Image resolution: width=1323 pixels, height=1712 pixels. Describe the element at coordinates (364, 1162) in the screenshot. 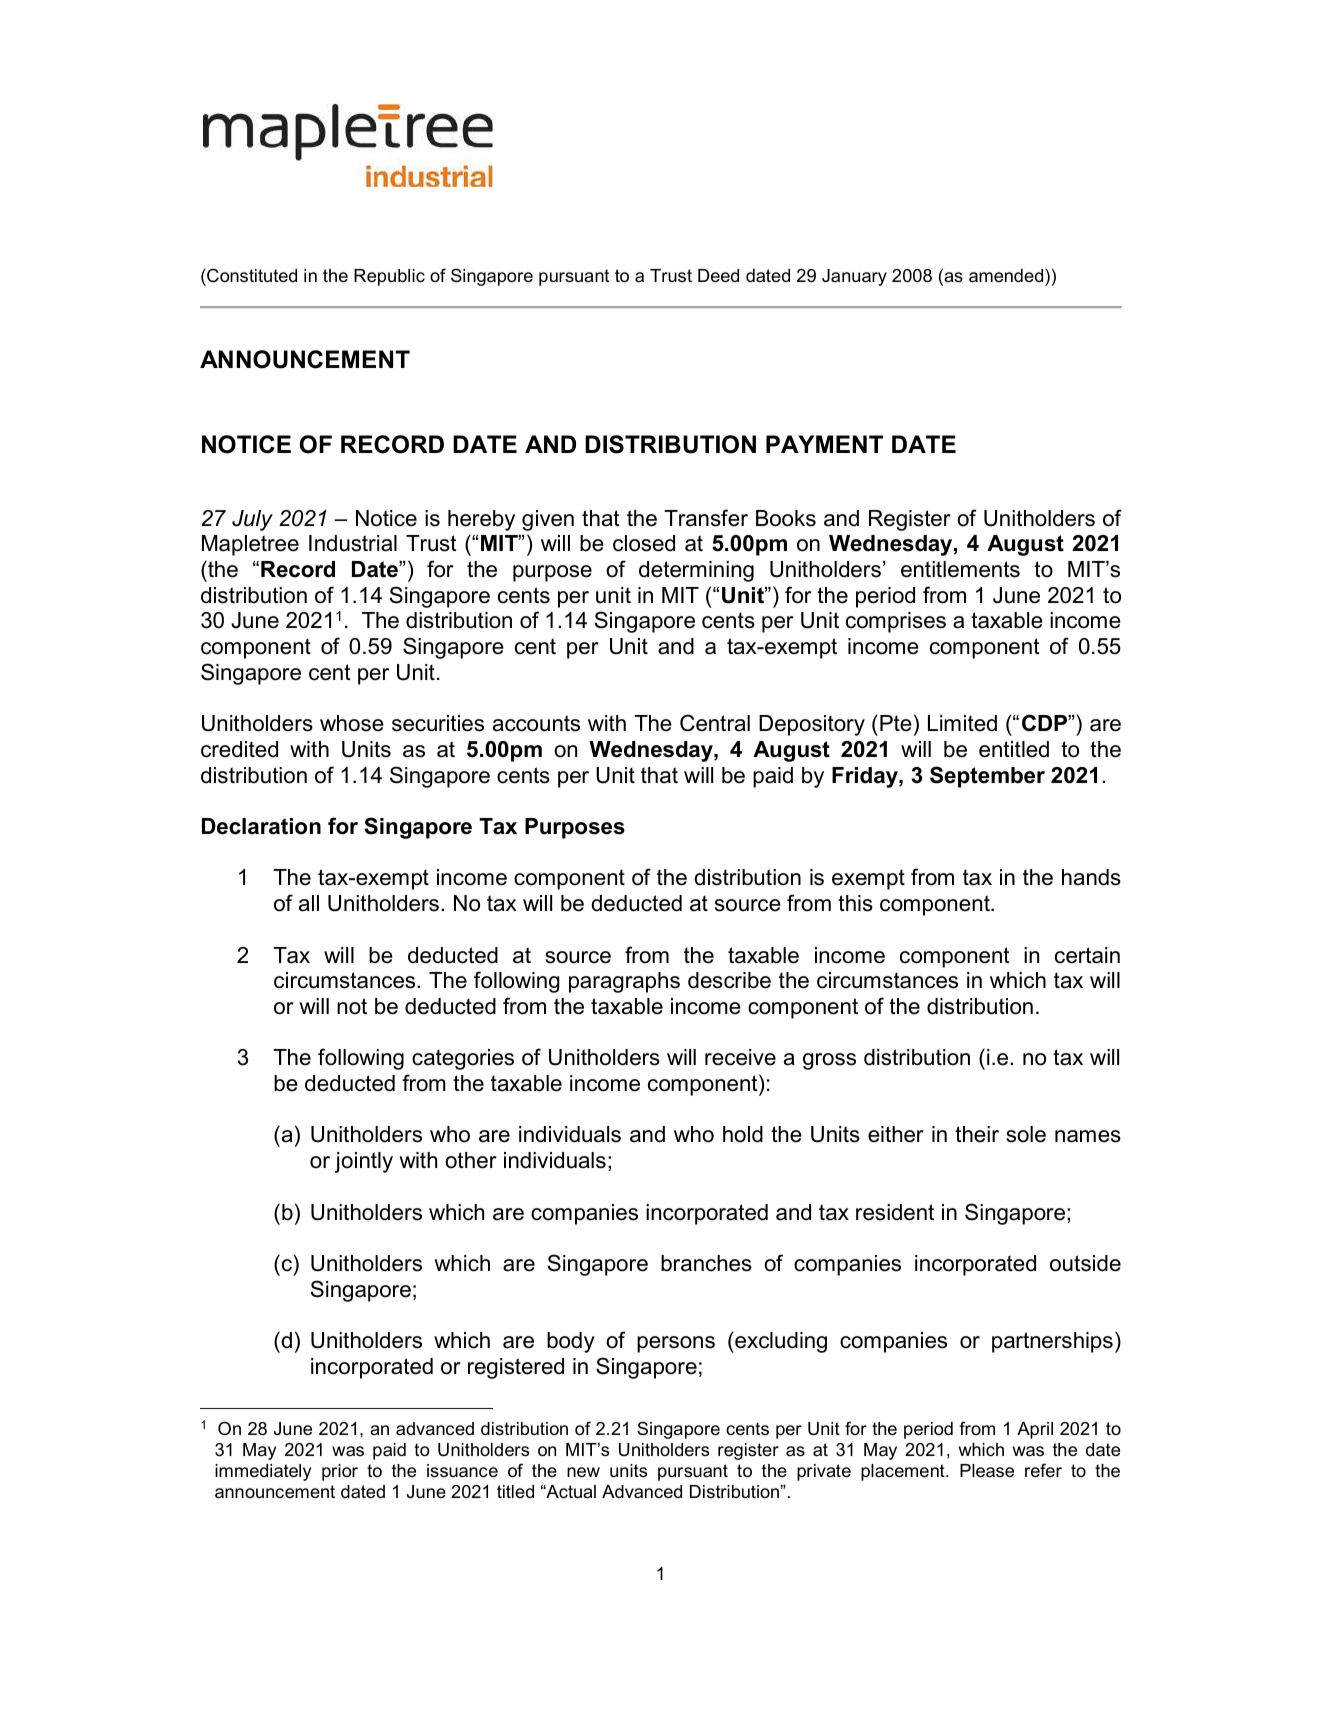

I see `jointly` at that location.
